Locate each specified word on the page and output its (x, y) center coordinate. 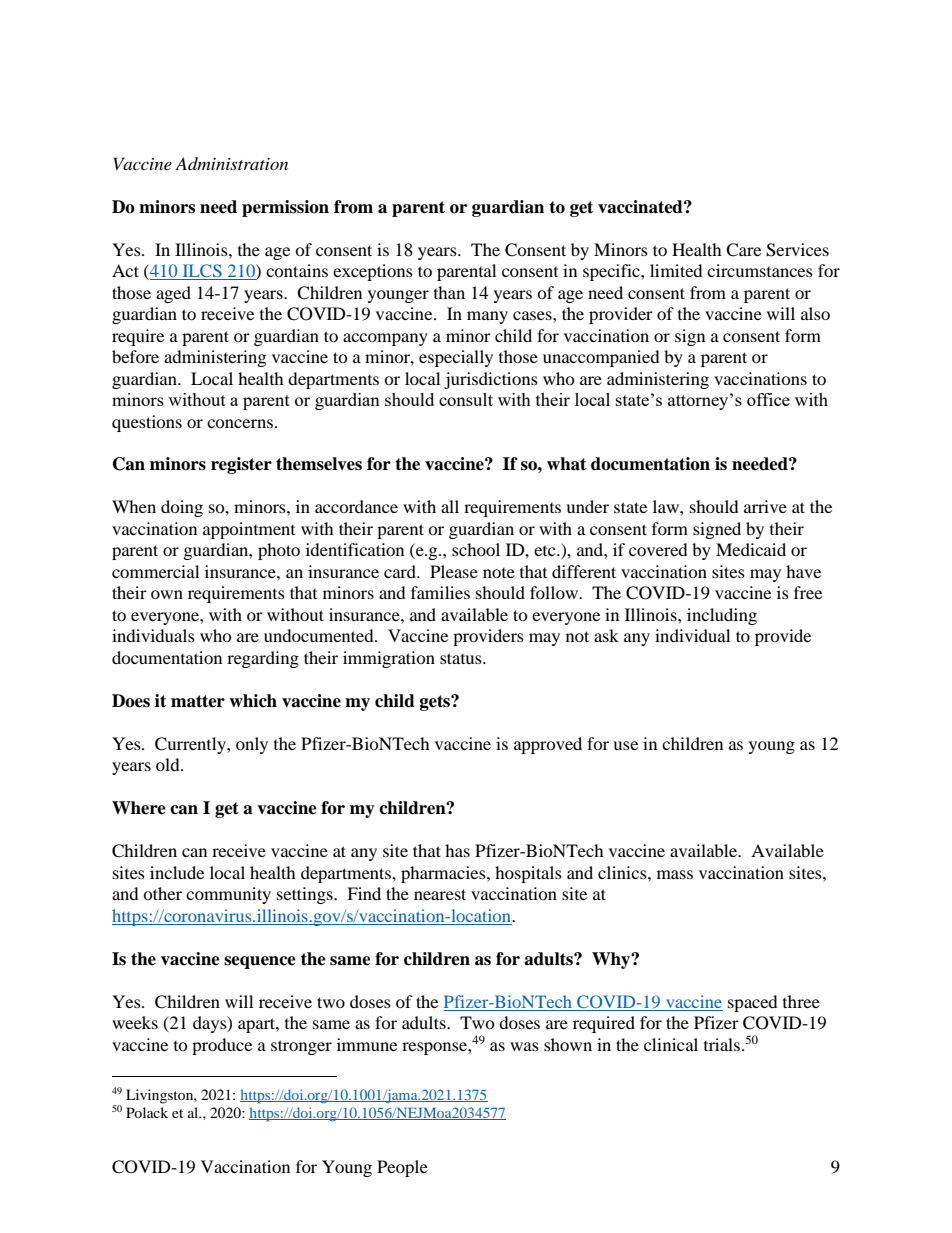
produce (222, 1046)
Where (139, 808)
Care (743, 250)
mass (675, 874)
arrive (765, 506)
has (457, 850)
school (476, 549)
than (449, 292)
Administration (231, 163)
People (402, 1168)
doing (182, 508)
